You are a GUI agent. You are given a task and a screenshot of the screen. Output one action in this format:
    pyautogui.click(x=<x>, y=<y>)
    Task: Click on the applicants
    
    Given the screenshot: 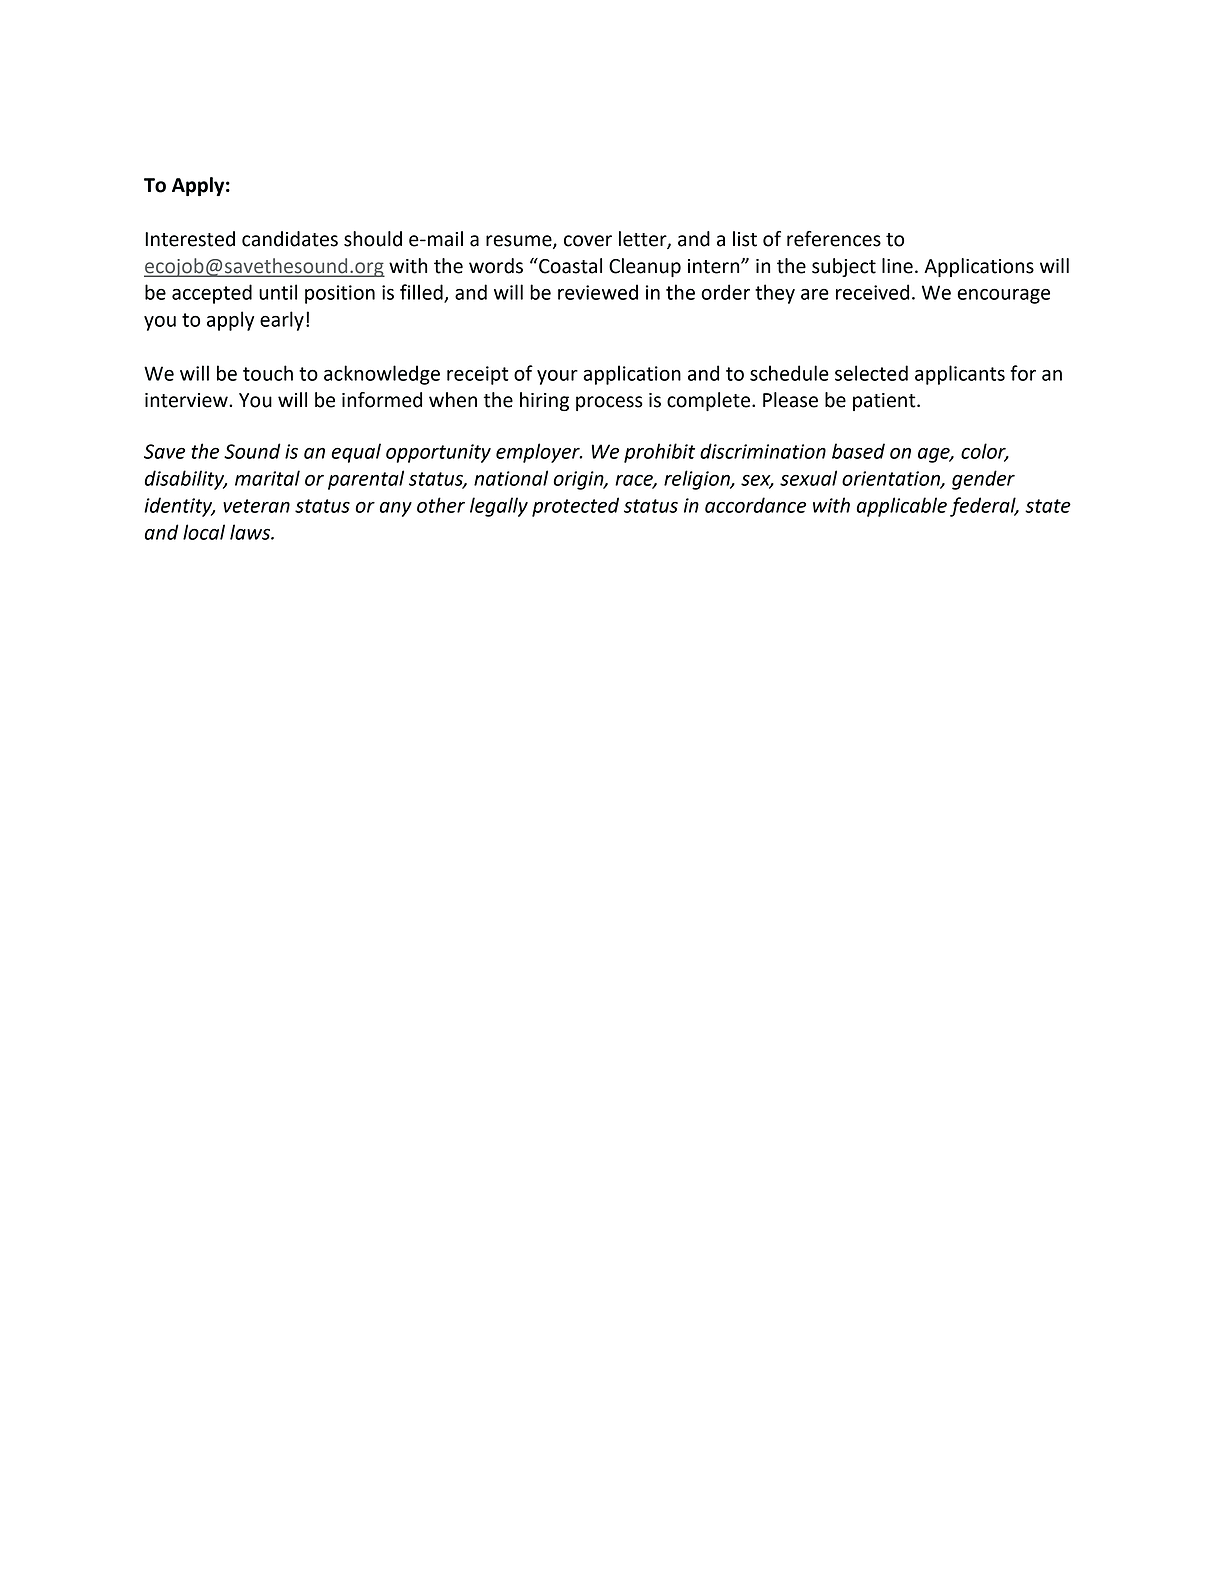 What is the action you would take?
    pyautogui.click(x=960, y=375)
